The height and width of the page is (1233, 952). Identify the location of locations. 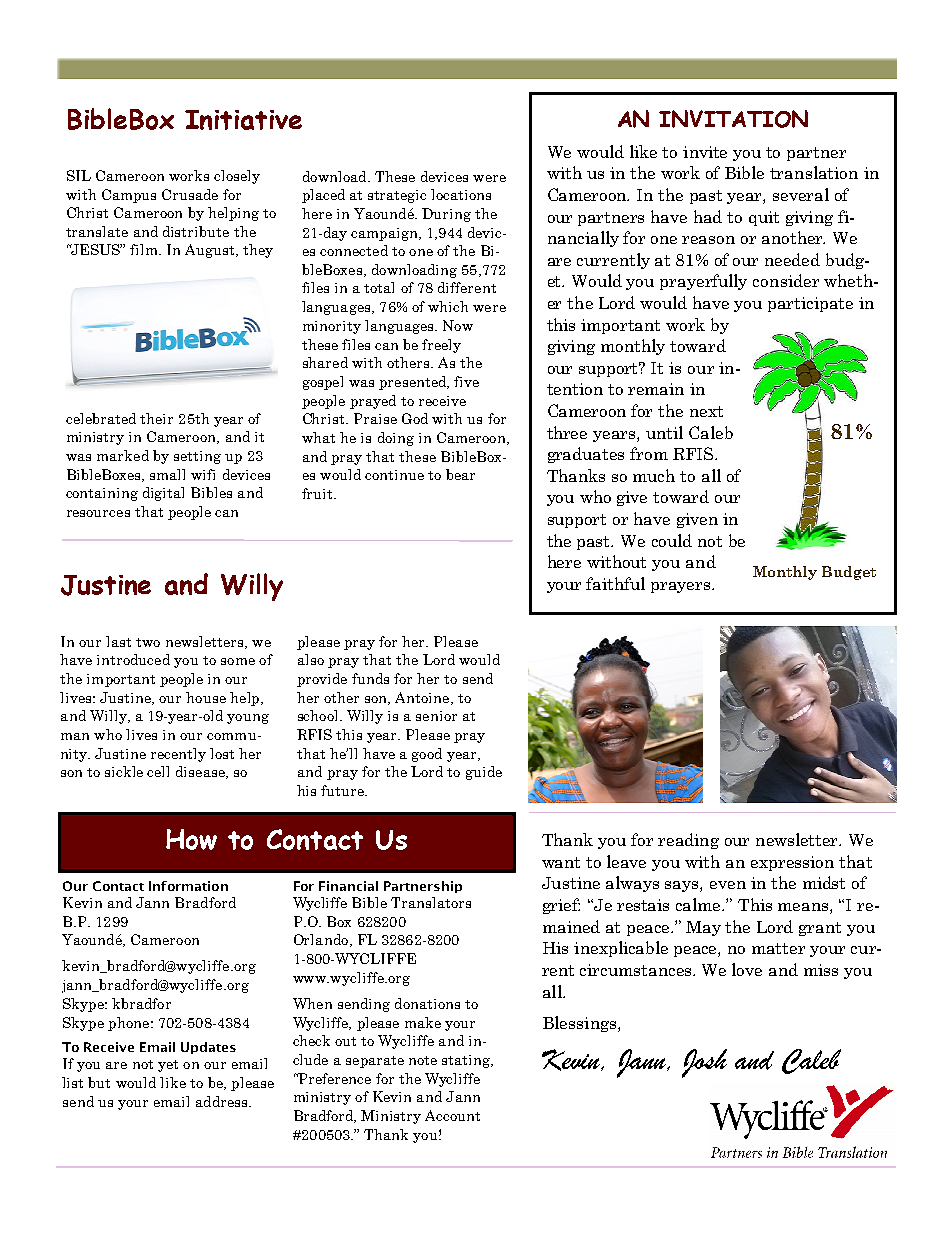
(461, 194).
